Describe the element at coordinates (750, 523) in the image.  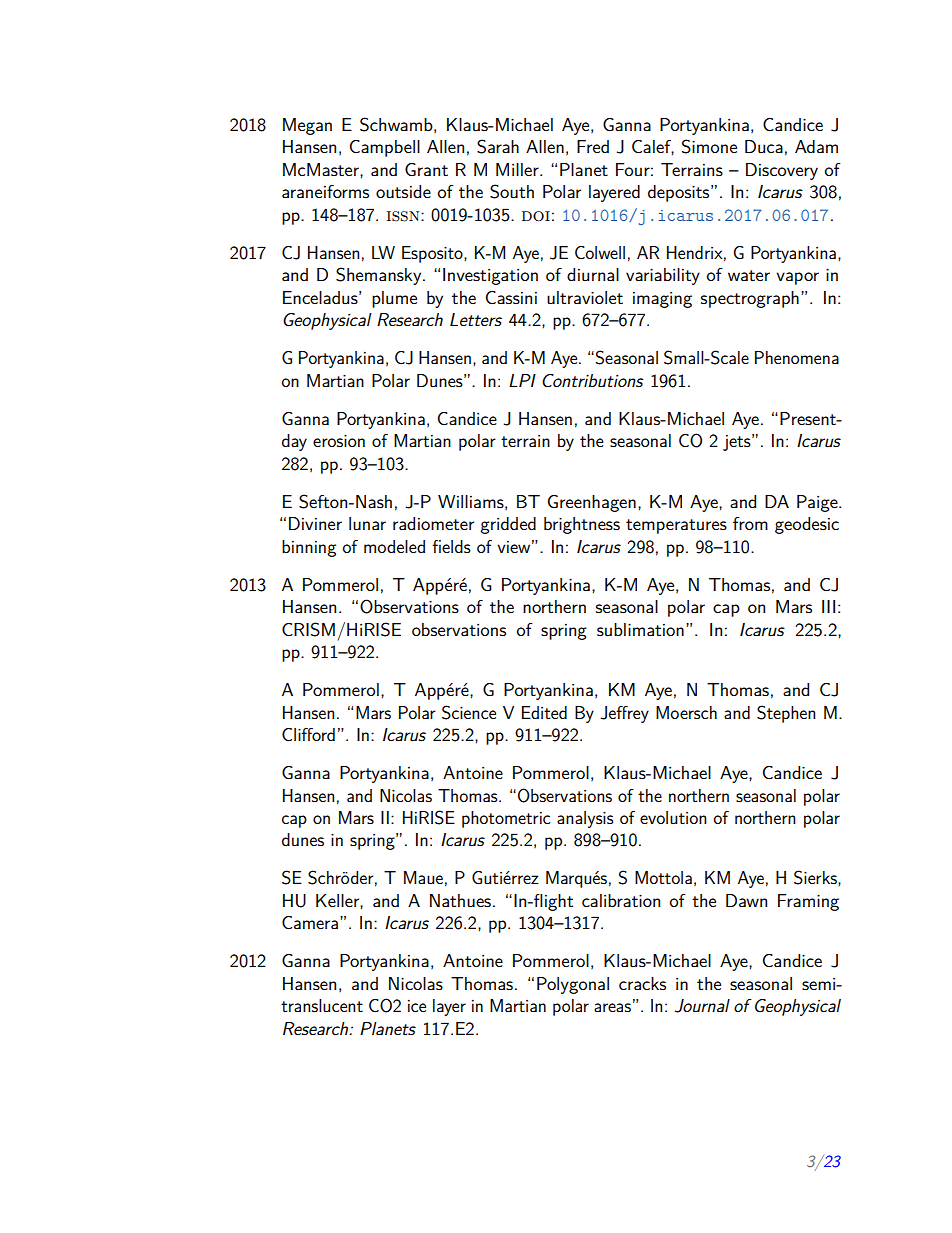
I see `from` at that location.
